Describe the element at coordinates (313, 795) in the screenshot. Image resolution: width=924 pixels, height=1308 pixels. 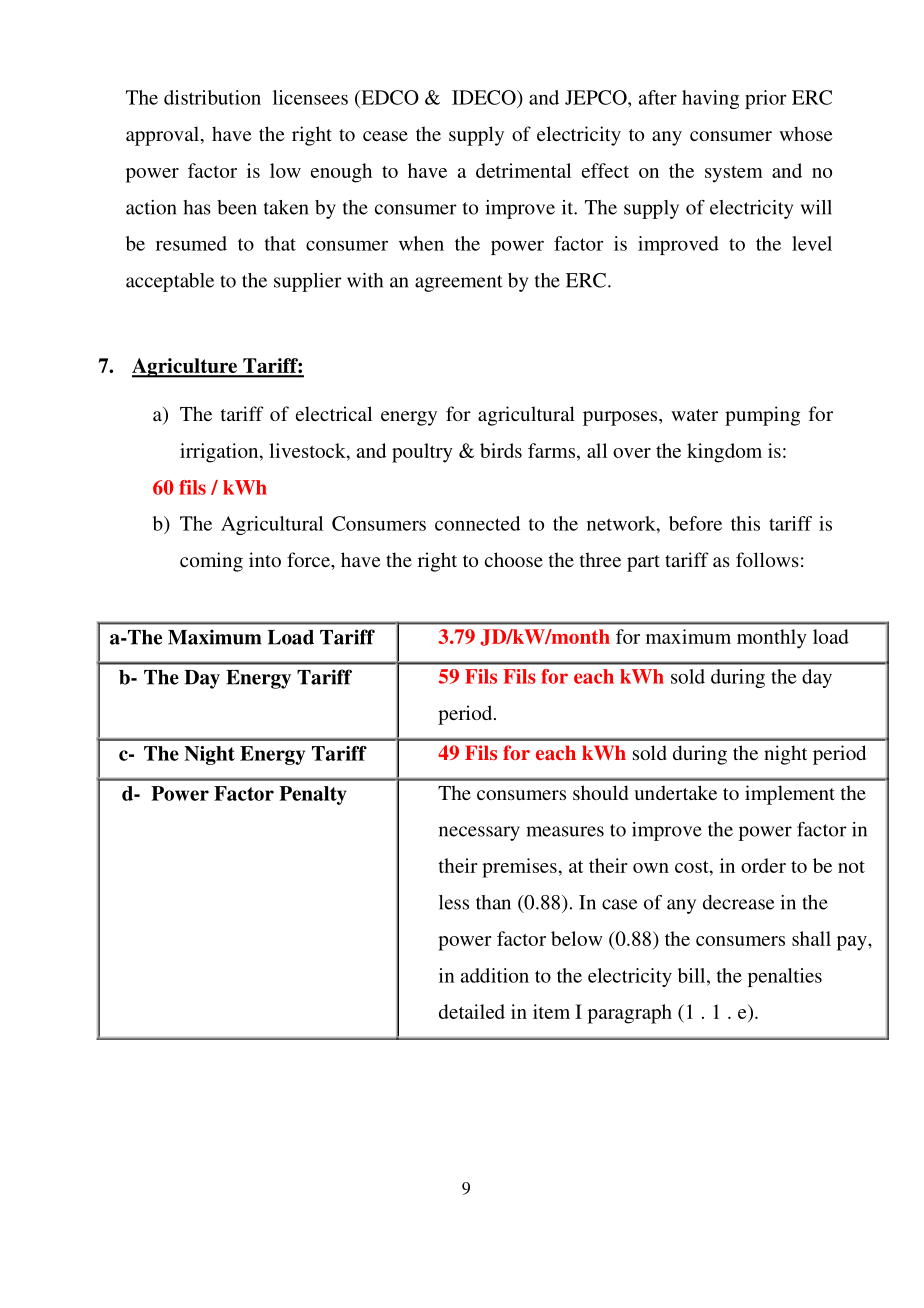
I see `Penalty` at that location.
